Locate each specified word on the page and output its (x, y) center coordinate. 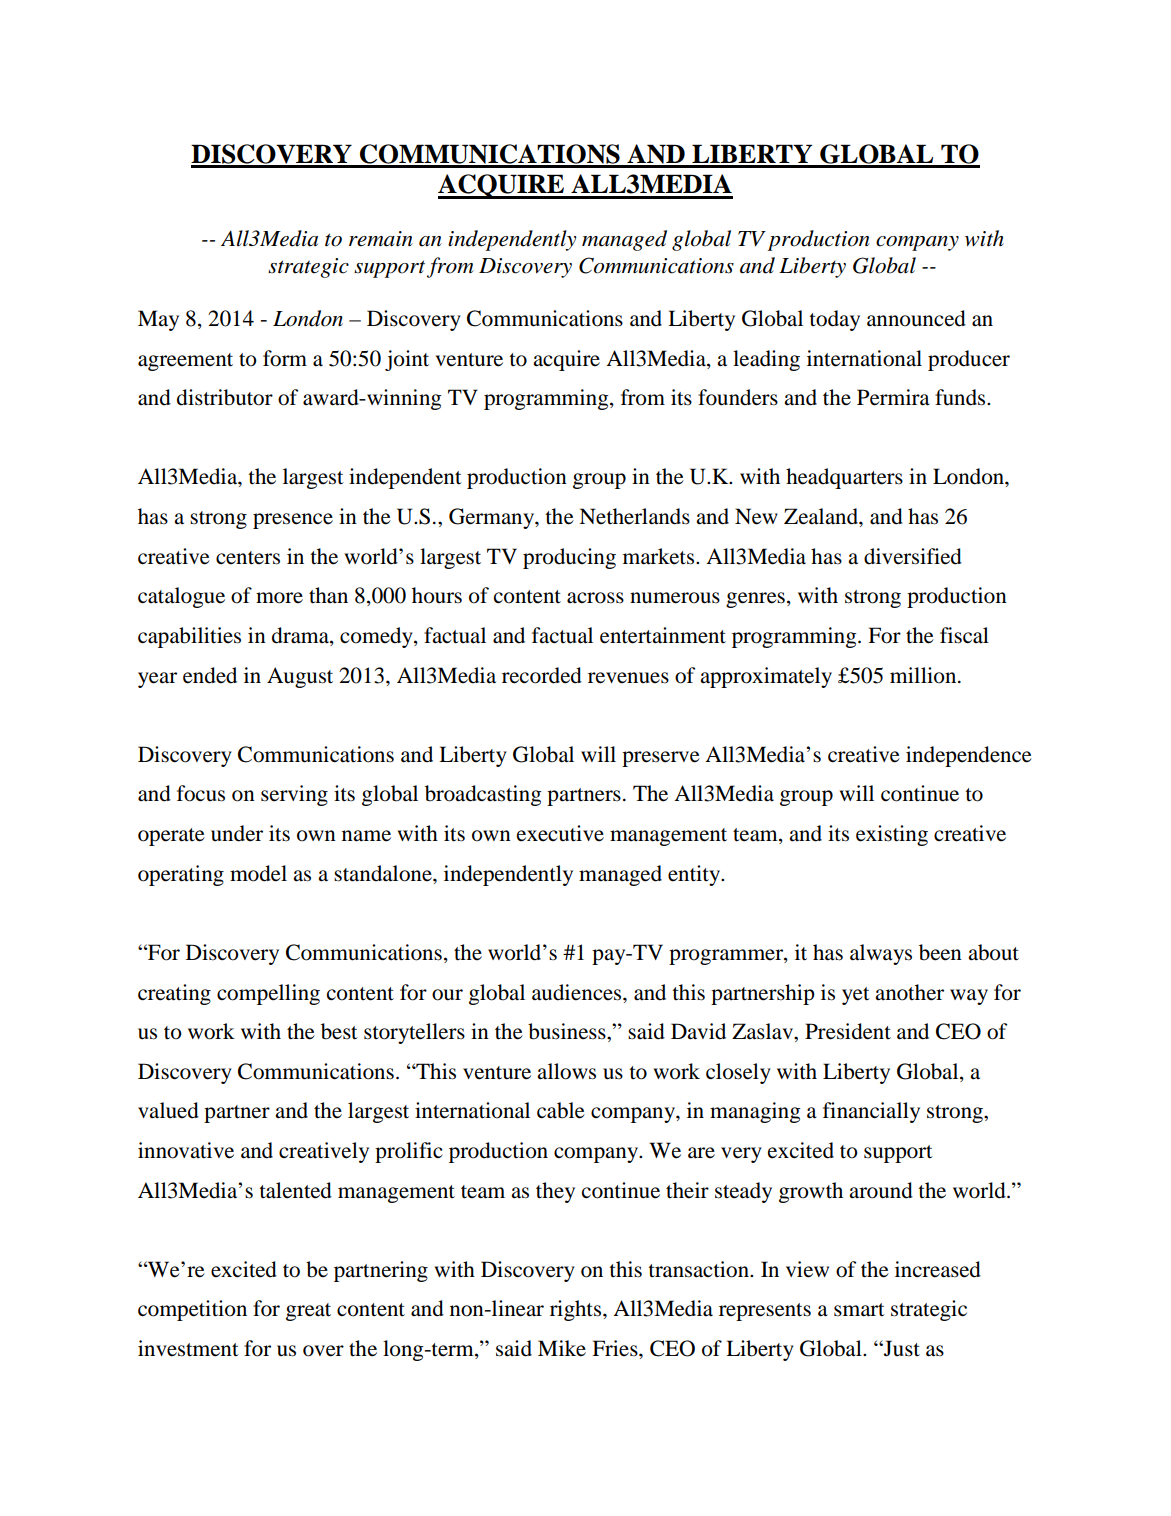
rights (577, 1310)
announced (916, 318)
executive (560, 833)
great (308, 1312)
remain (381, 239)
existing (892, 835)
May (158, 320)
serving (294, 795)
